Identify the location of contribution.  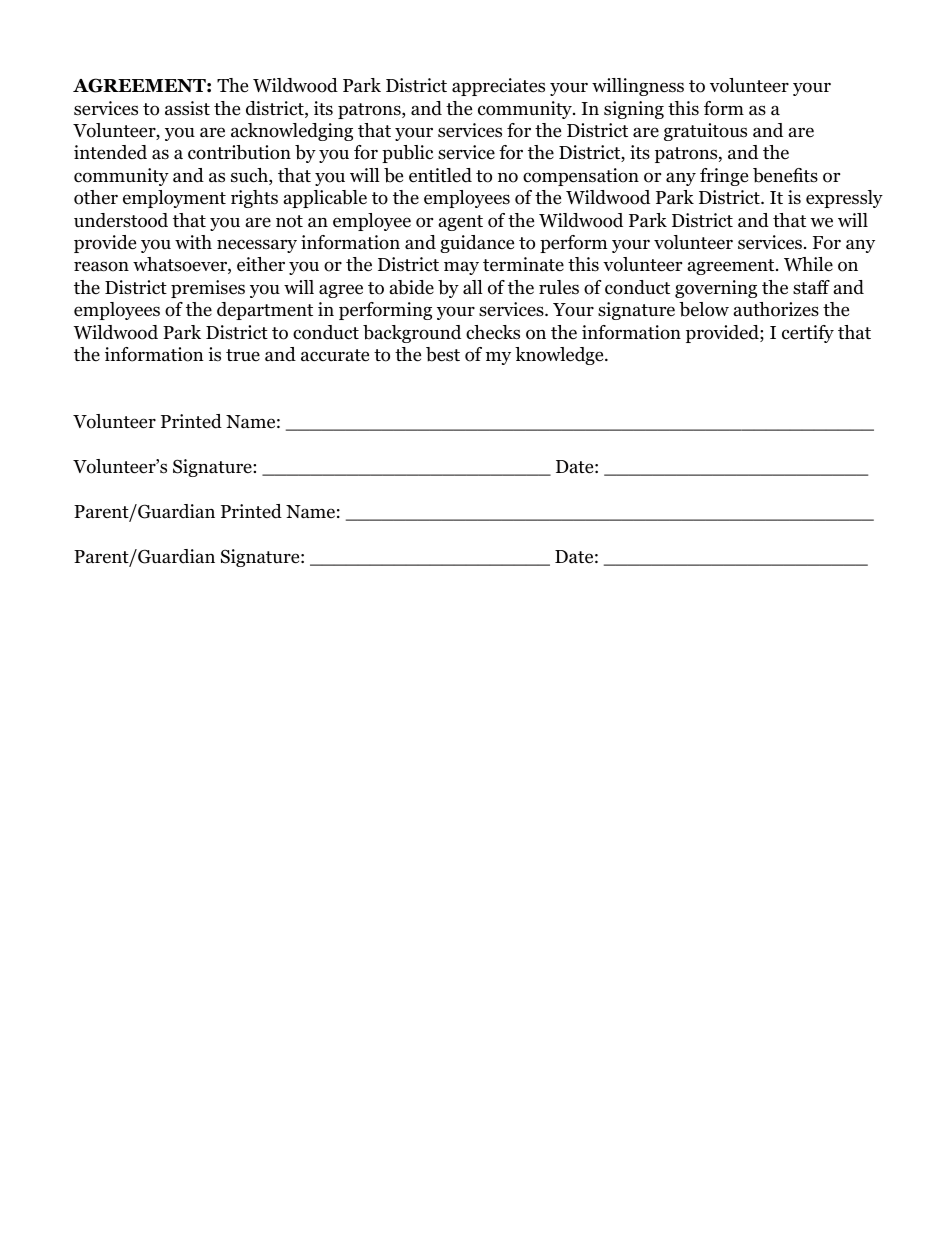
(239, 152).
